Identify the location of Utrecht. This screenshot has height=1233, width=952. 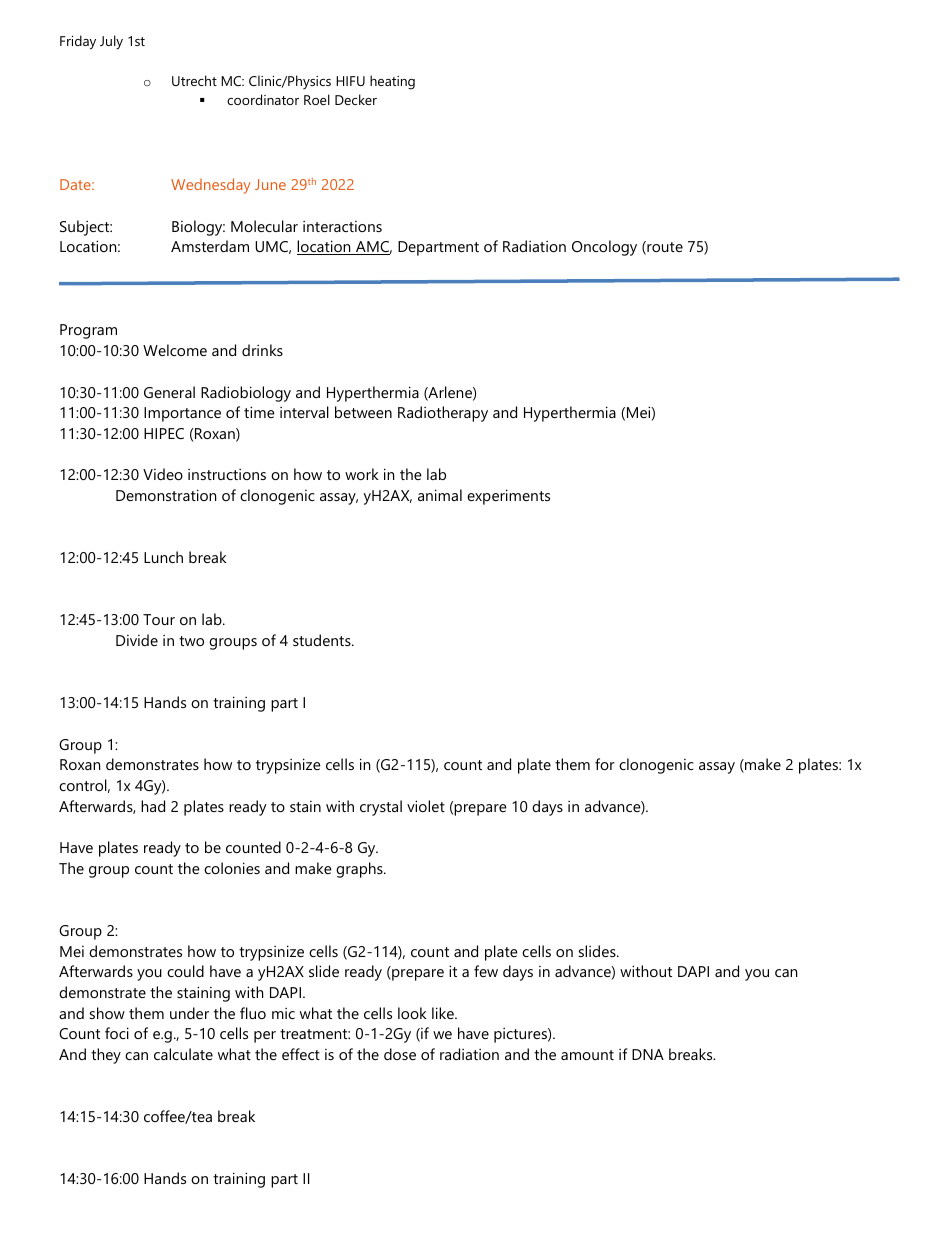
(194, 80).
